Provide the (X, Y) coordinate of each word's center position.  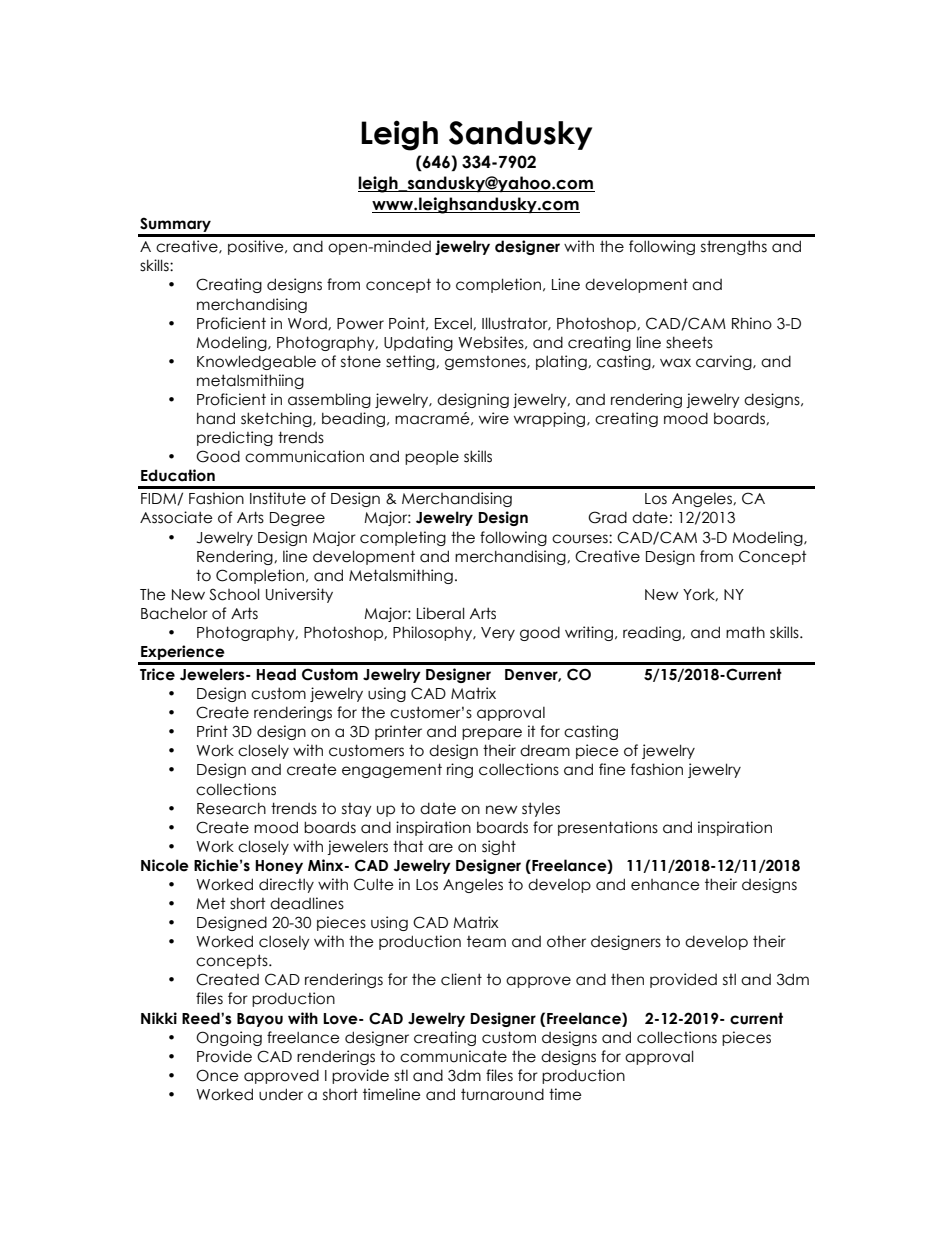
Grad (607, 517)
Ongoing (229, 1038)
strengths (734, 247)
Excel (454, 323)
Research (231, 808)
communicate (453, 1056)
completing (403, 538)
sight (499, 847)
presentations (608, 828)
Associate (176, 517)
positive (257, 247)
